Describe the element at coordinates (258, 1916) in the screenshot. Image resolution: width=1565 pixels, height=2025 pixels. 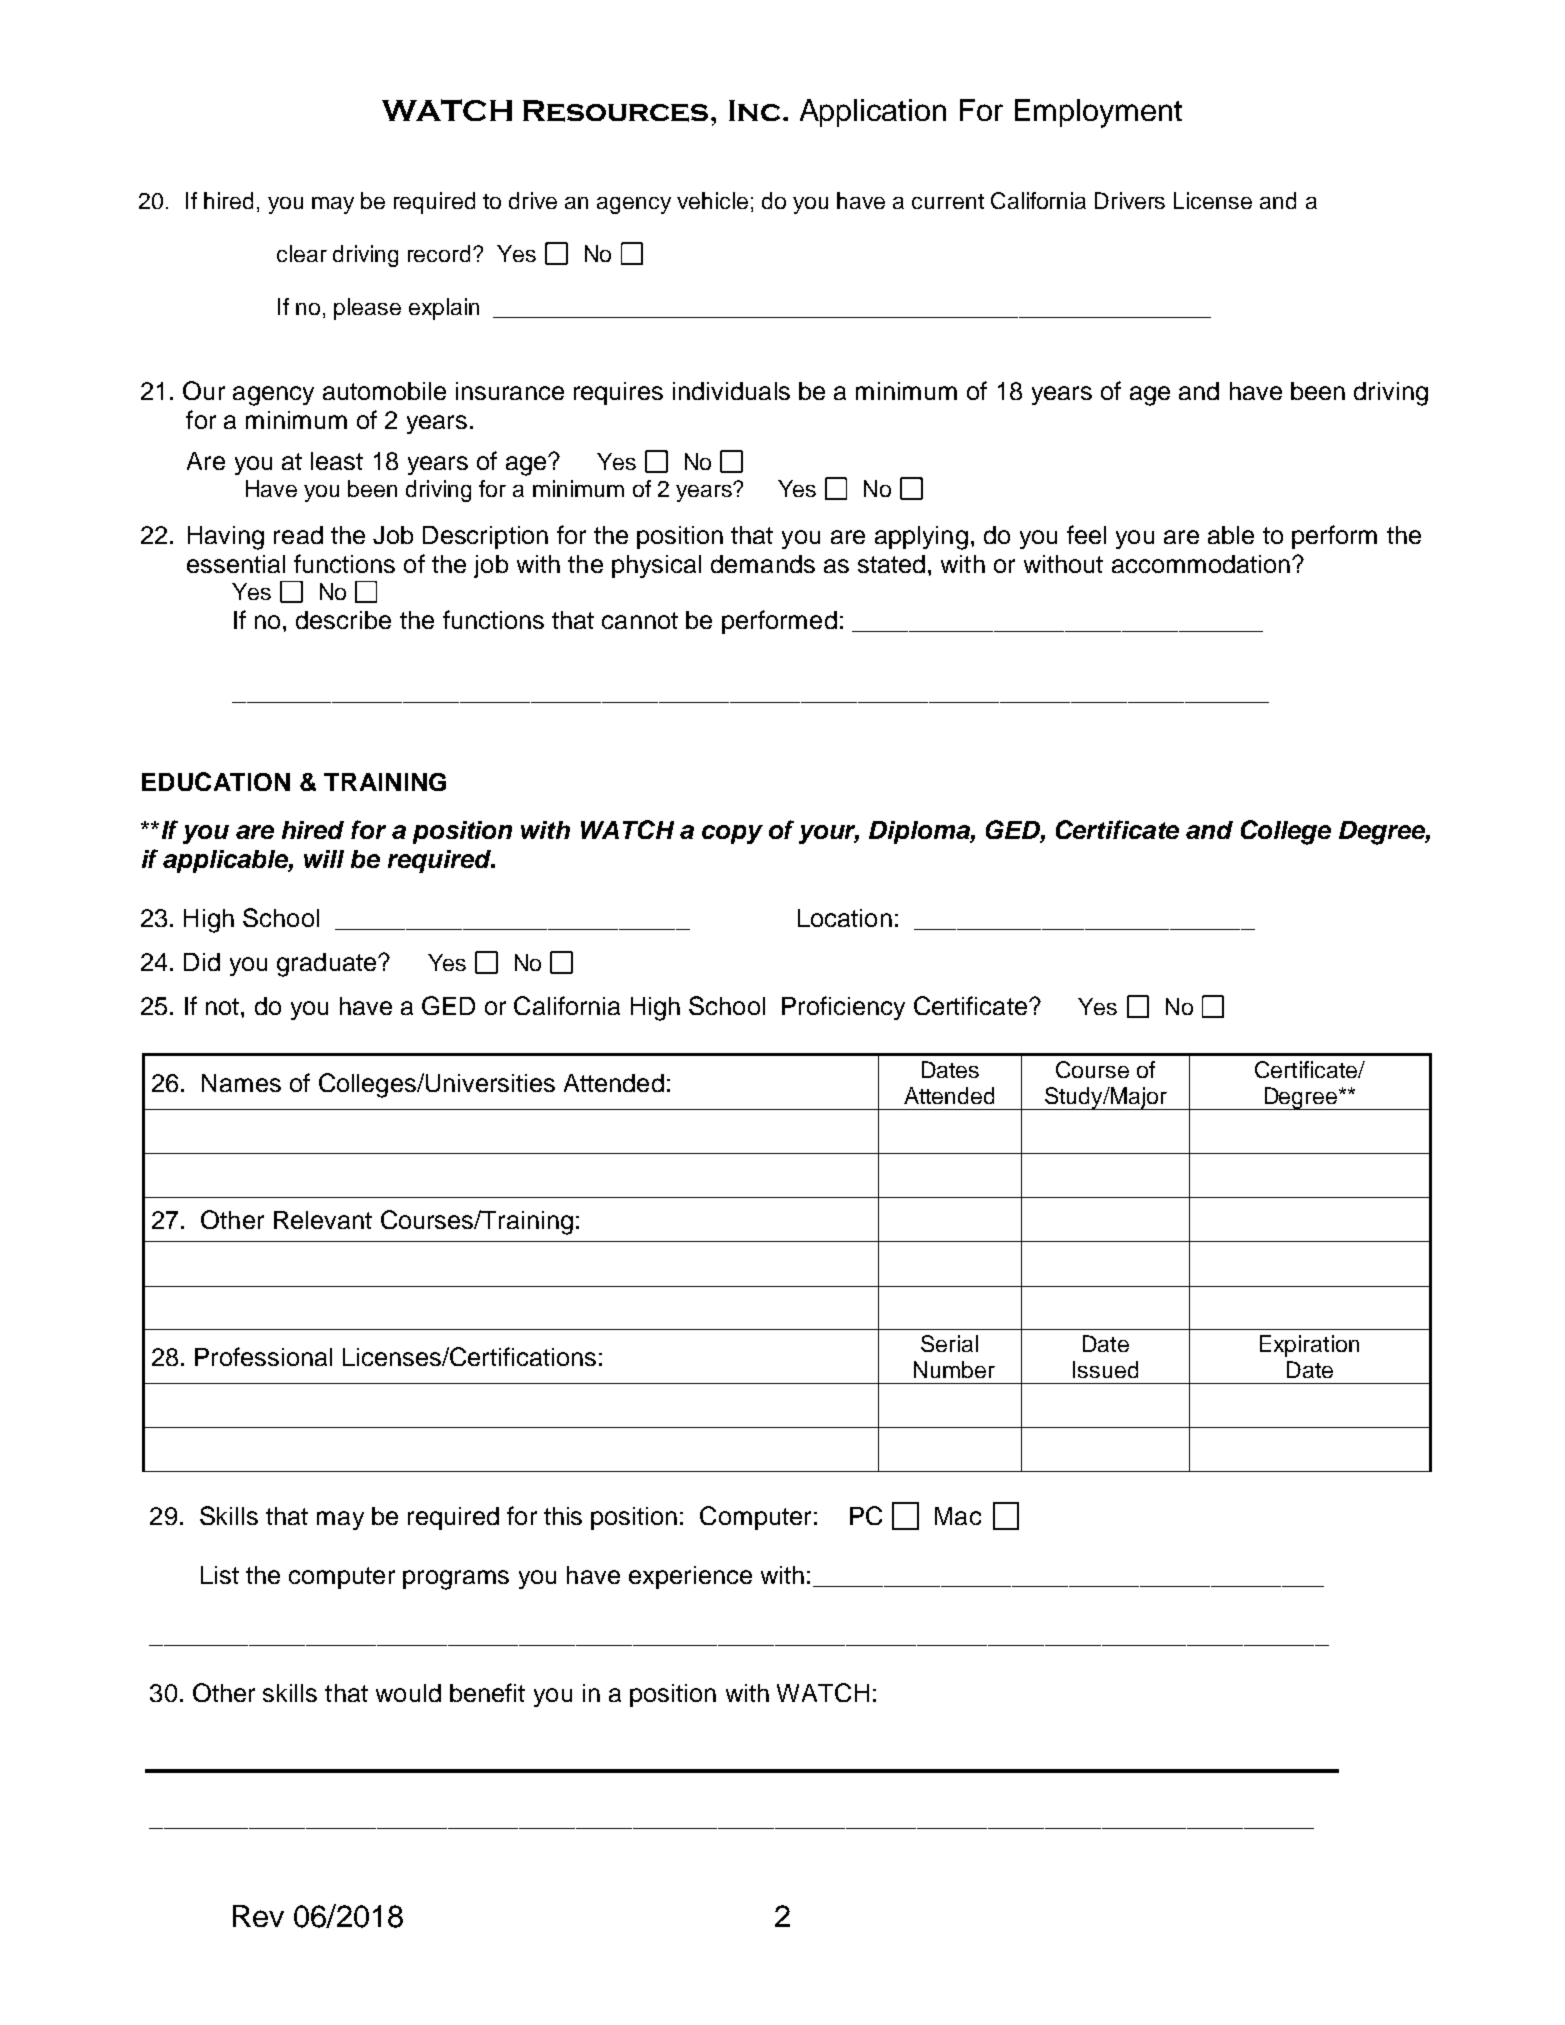
I see `Rev` at that location.
